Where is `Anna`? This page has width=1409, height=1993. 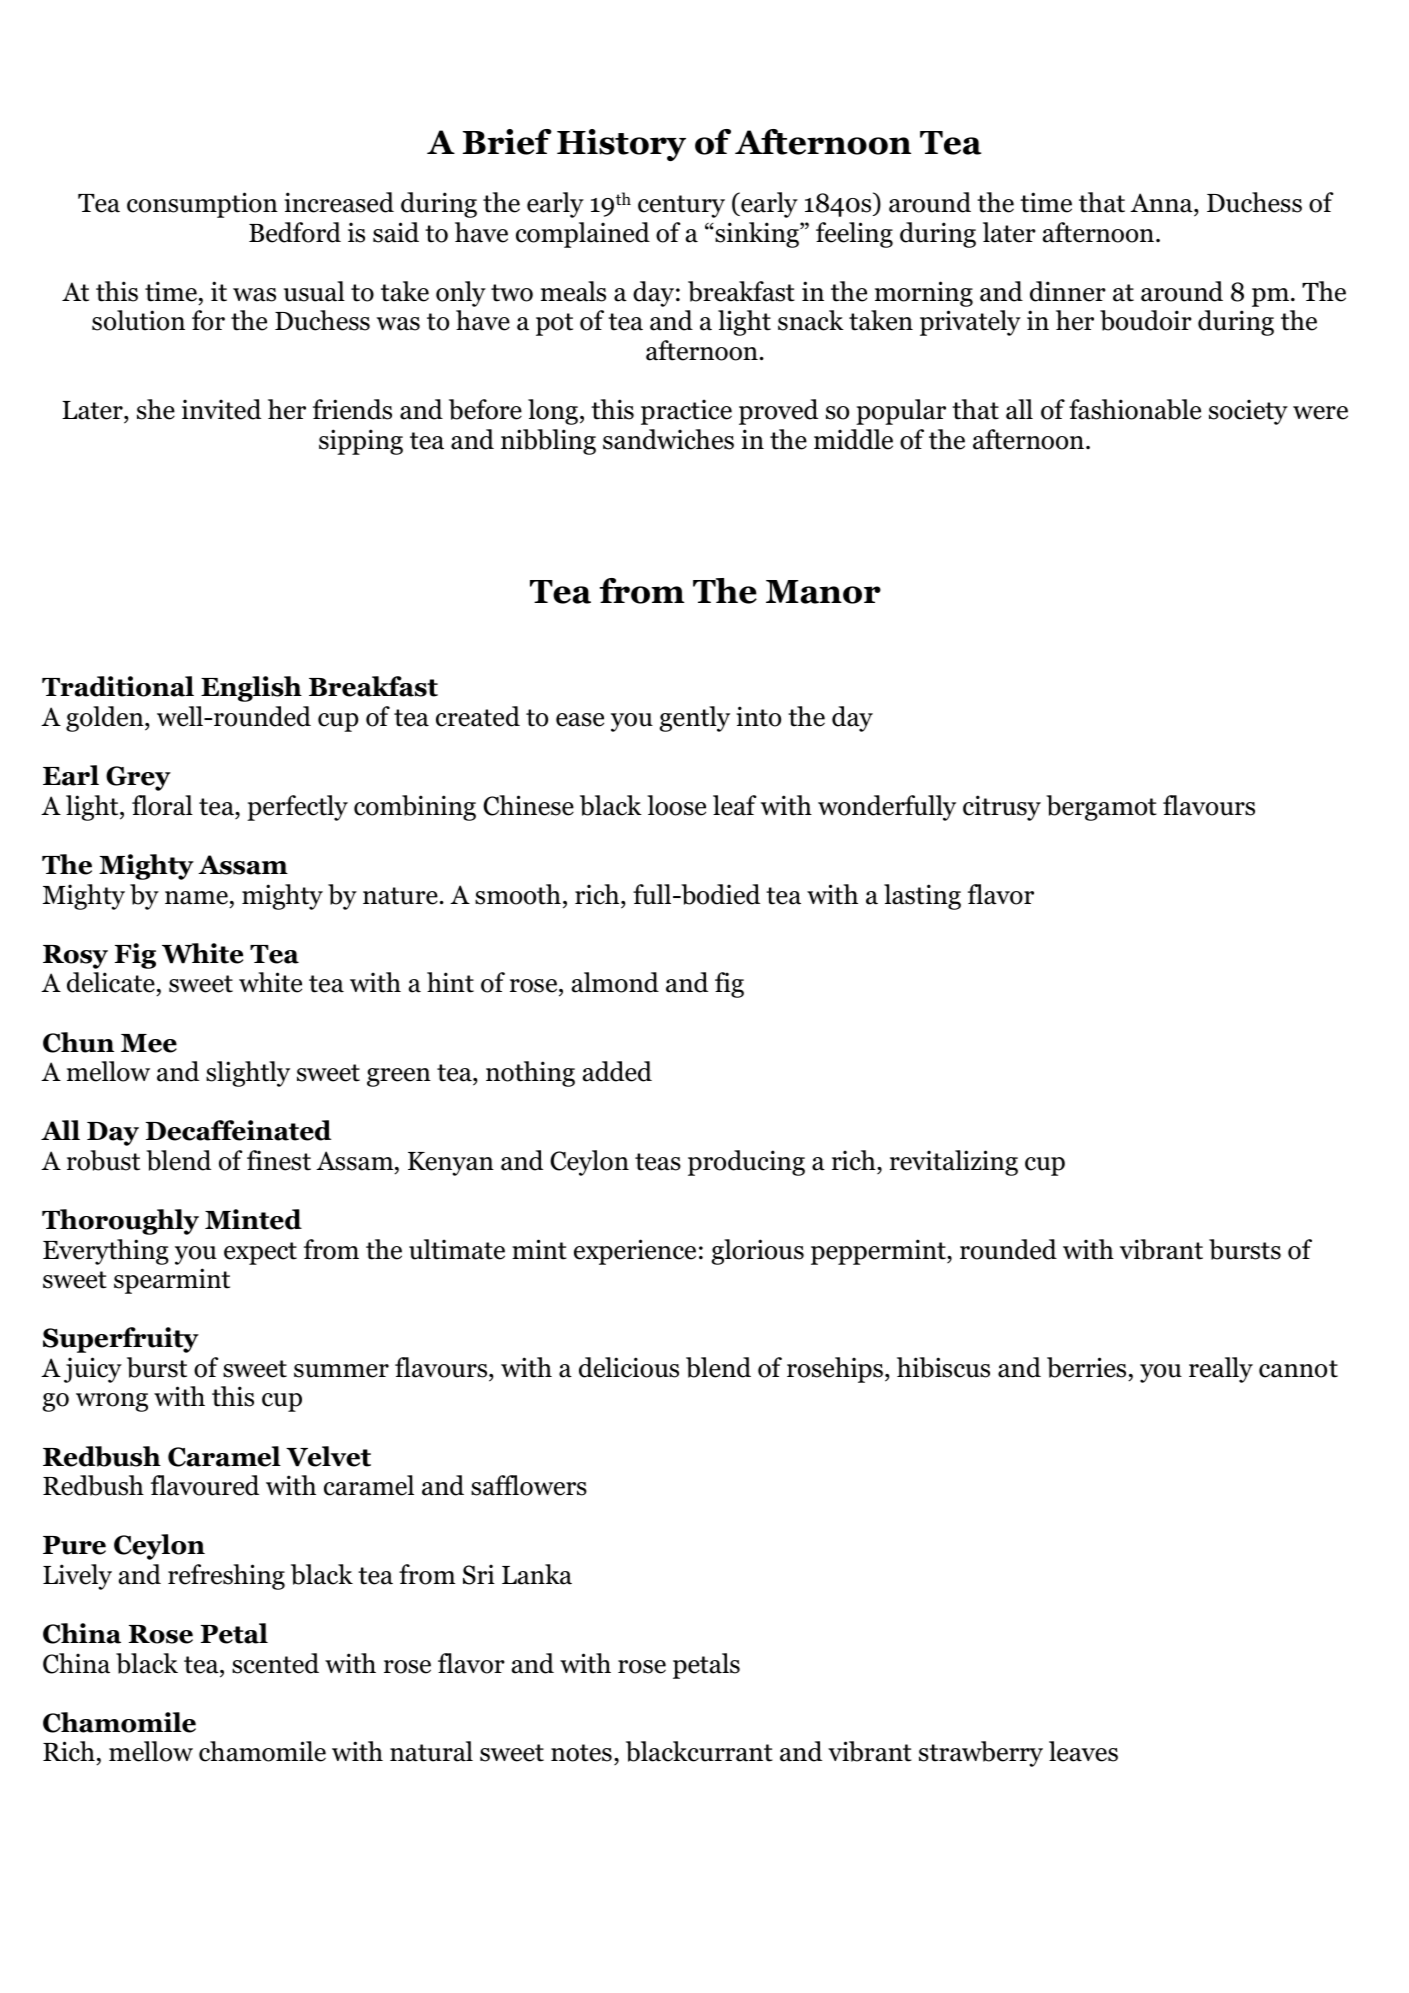
Anna is located at coordinates (1162, 203).
